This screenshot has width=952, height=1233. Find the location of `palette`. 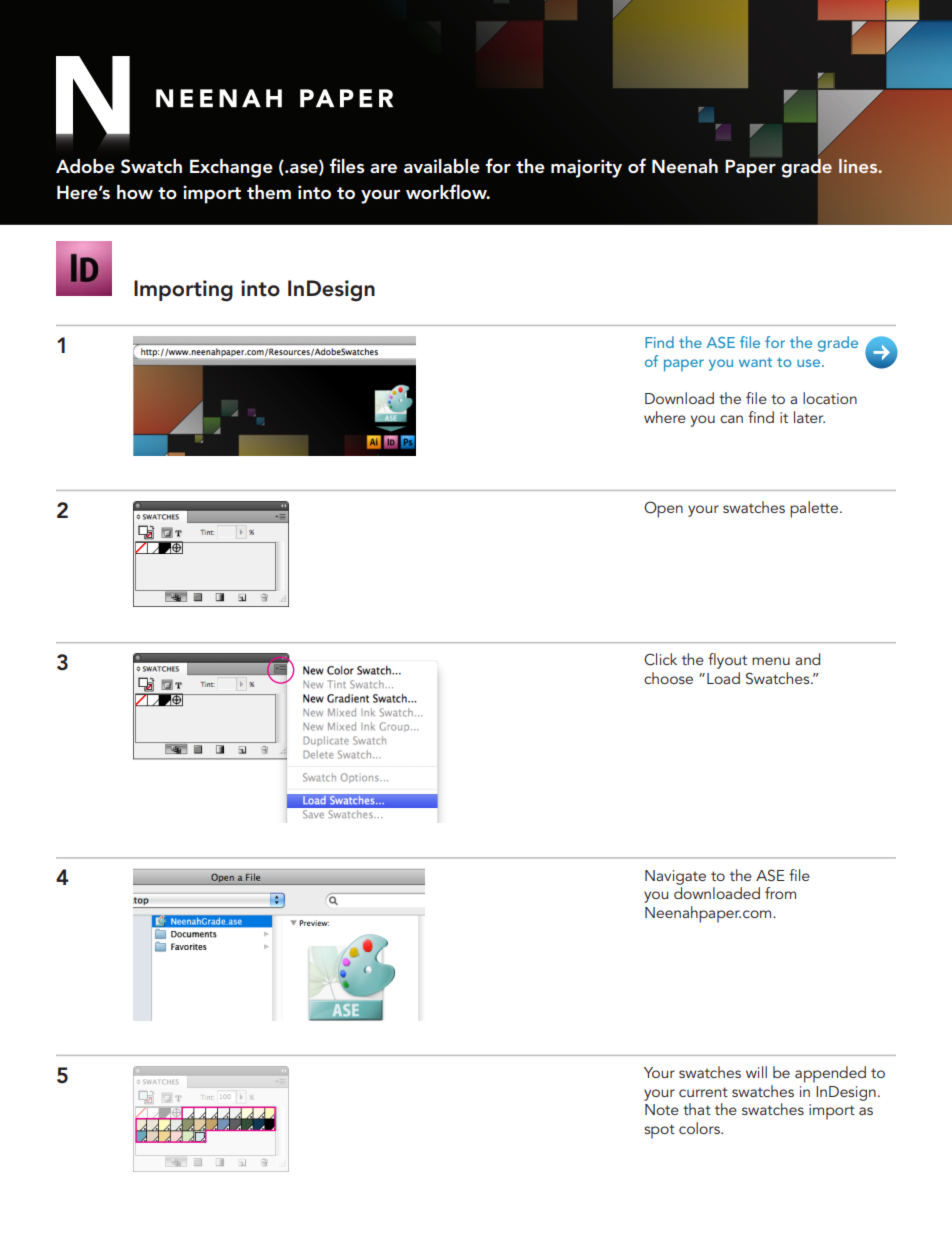

palette is located at coordinates (814, 509).
